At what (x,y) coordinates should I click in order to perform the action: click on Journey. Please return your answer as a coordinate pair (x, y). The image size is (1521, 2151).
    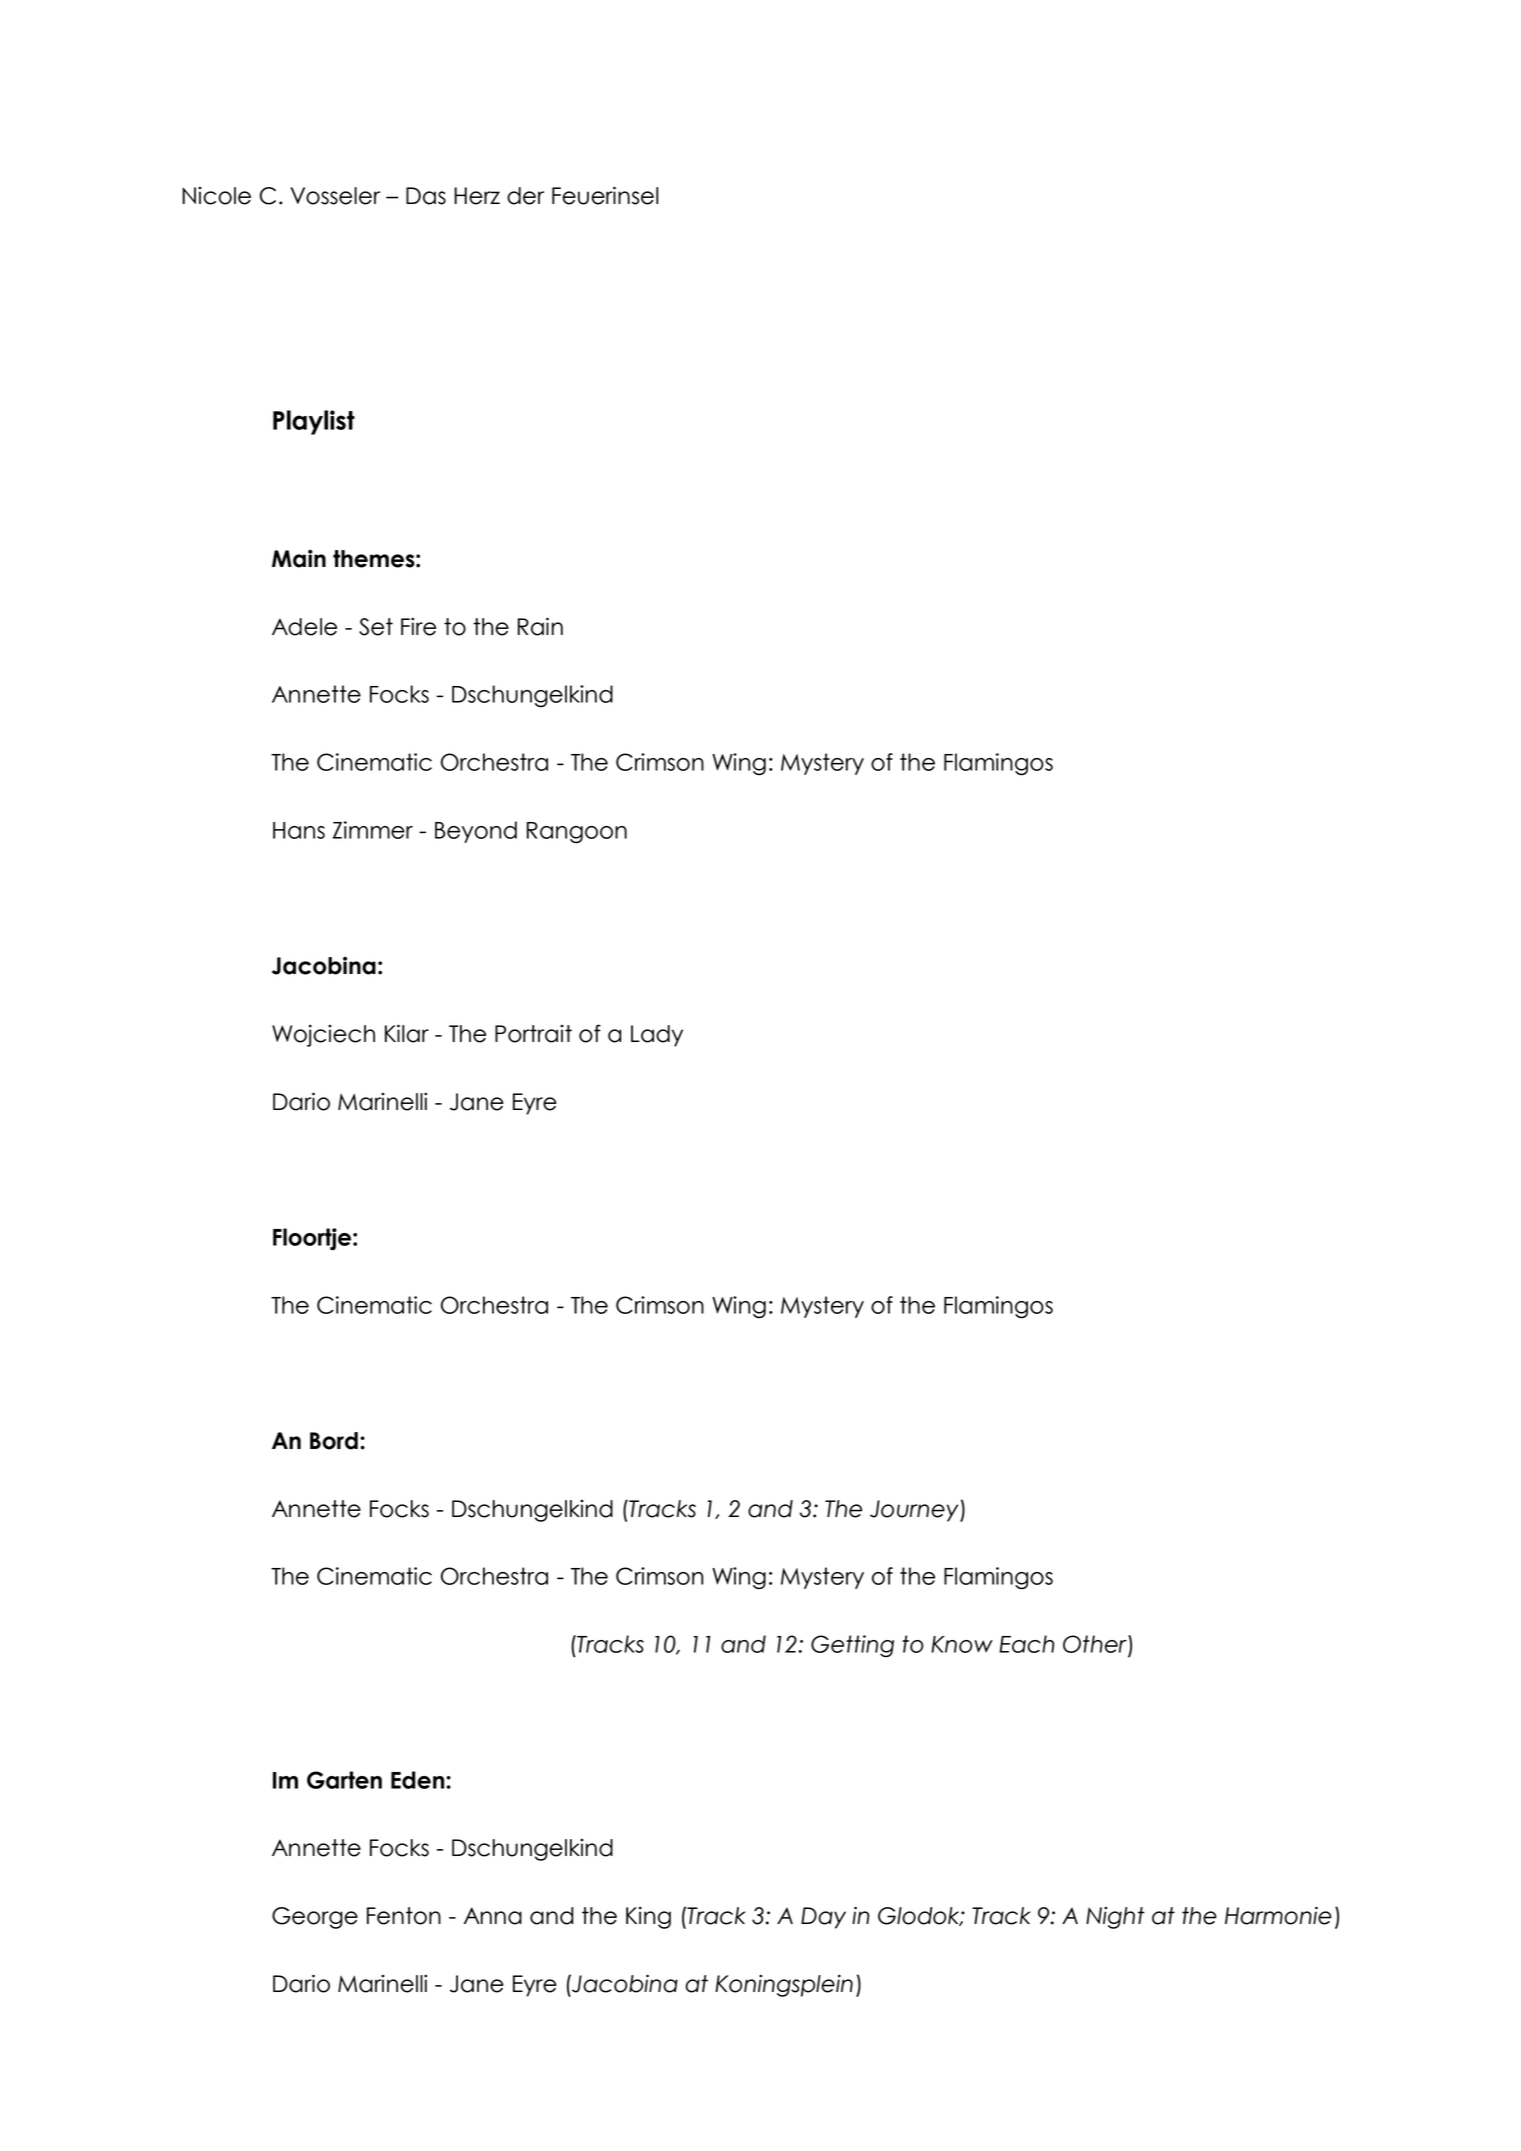
    Looking at the image, I should click on (915, 1511).
